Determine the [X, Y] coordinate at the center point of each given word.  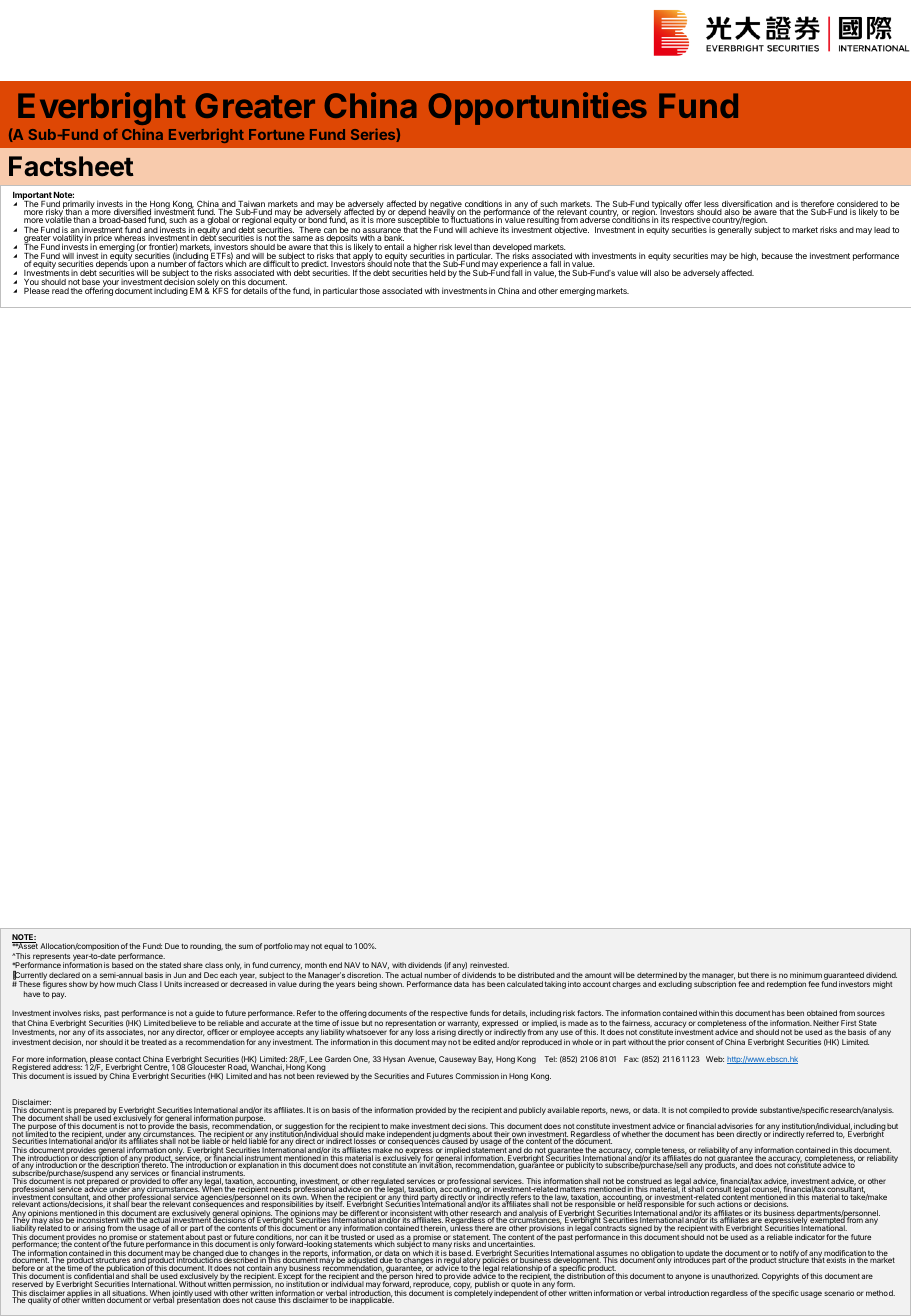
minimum [806, 975]
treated [154, 1042]
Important [33, 197]
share [193, 965]
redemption [786, 985]
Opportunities [538, 108]
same [303, 238]
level [463, 248]
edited [484, 1042]
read [60, 291]
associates [125, 1033]
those [369, 291]
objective [571, 229]
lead [882, 230]
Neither [826, 1023]
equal [333, 947]
